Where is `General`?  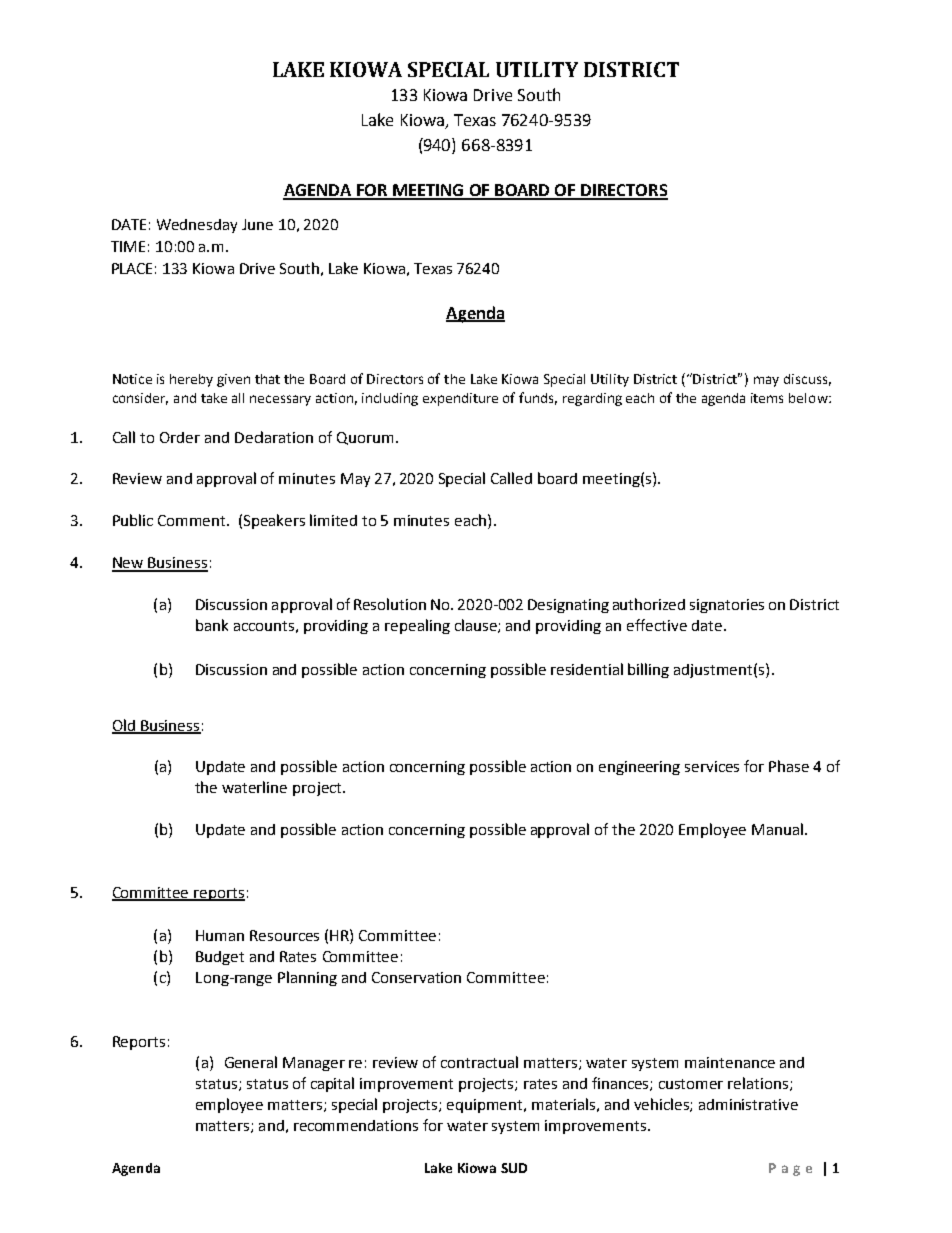 General is located at coordinates (251, 1062).
